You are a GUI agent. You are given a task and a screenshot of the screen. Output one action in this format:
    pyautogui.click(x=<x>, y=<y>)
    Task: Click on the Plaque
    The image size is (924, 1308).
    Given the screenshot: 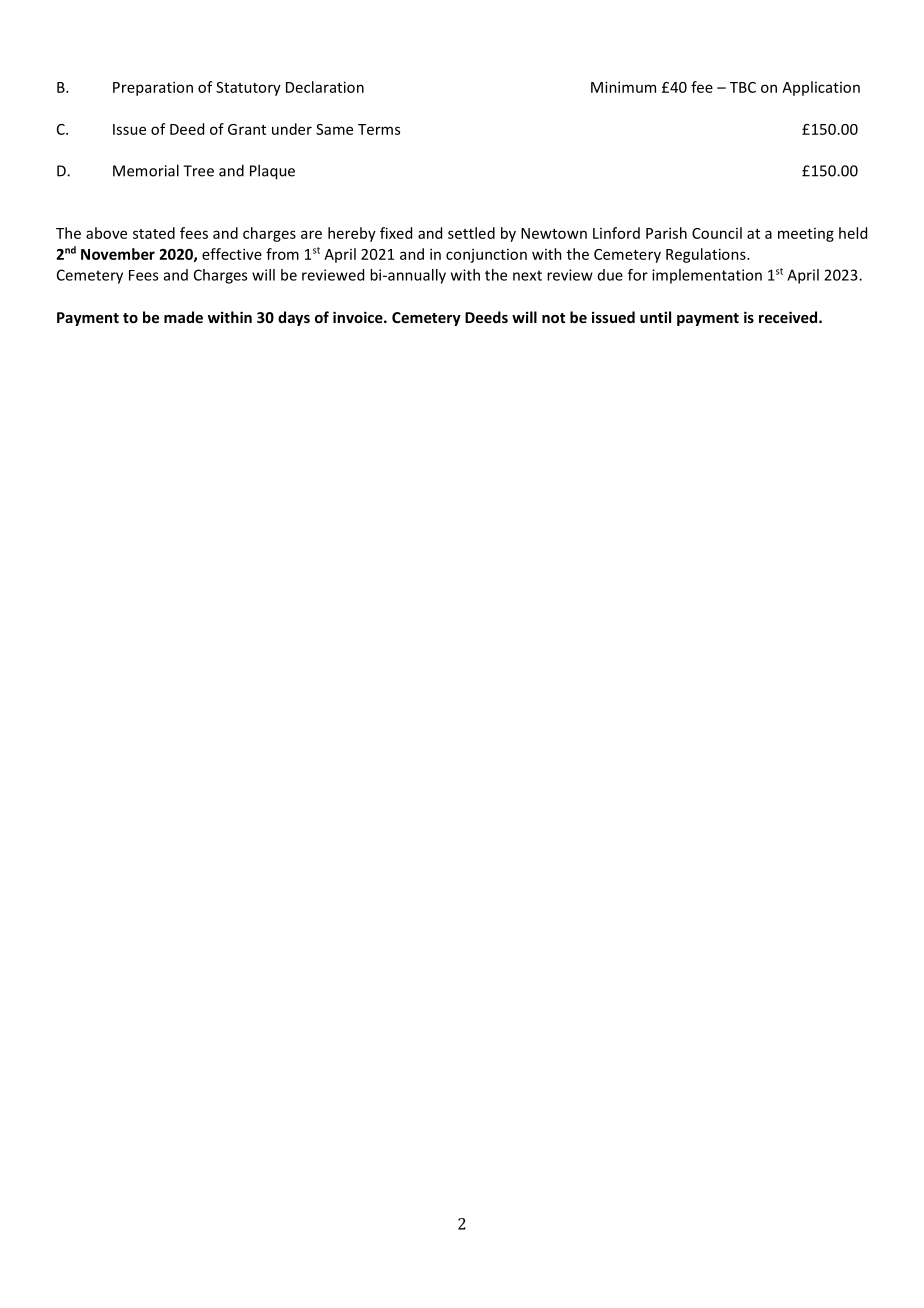 What is the action you would take?
    pyautogui.click(x=272, y=172)
